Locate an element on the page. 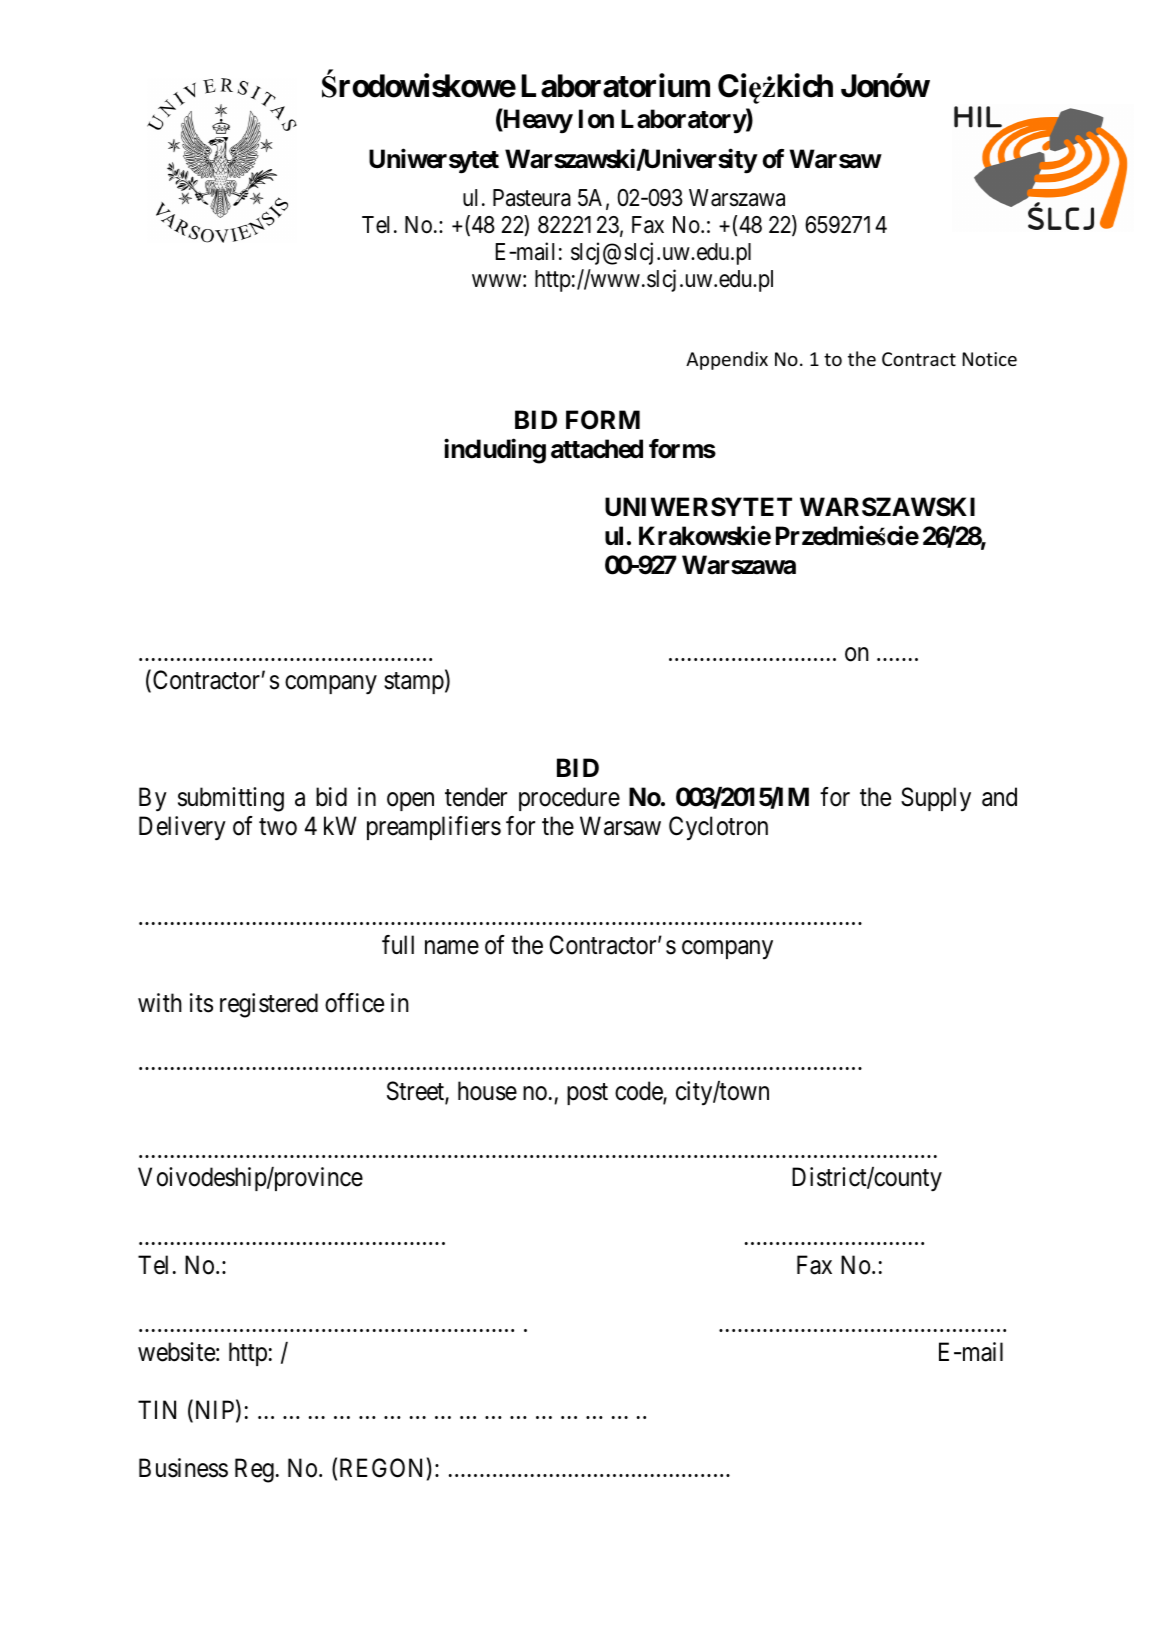 The width and height of the document is (1155, 1635). Notice is located at coordinates (989, 359).
